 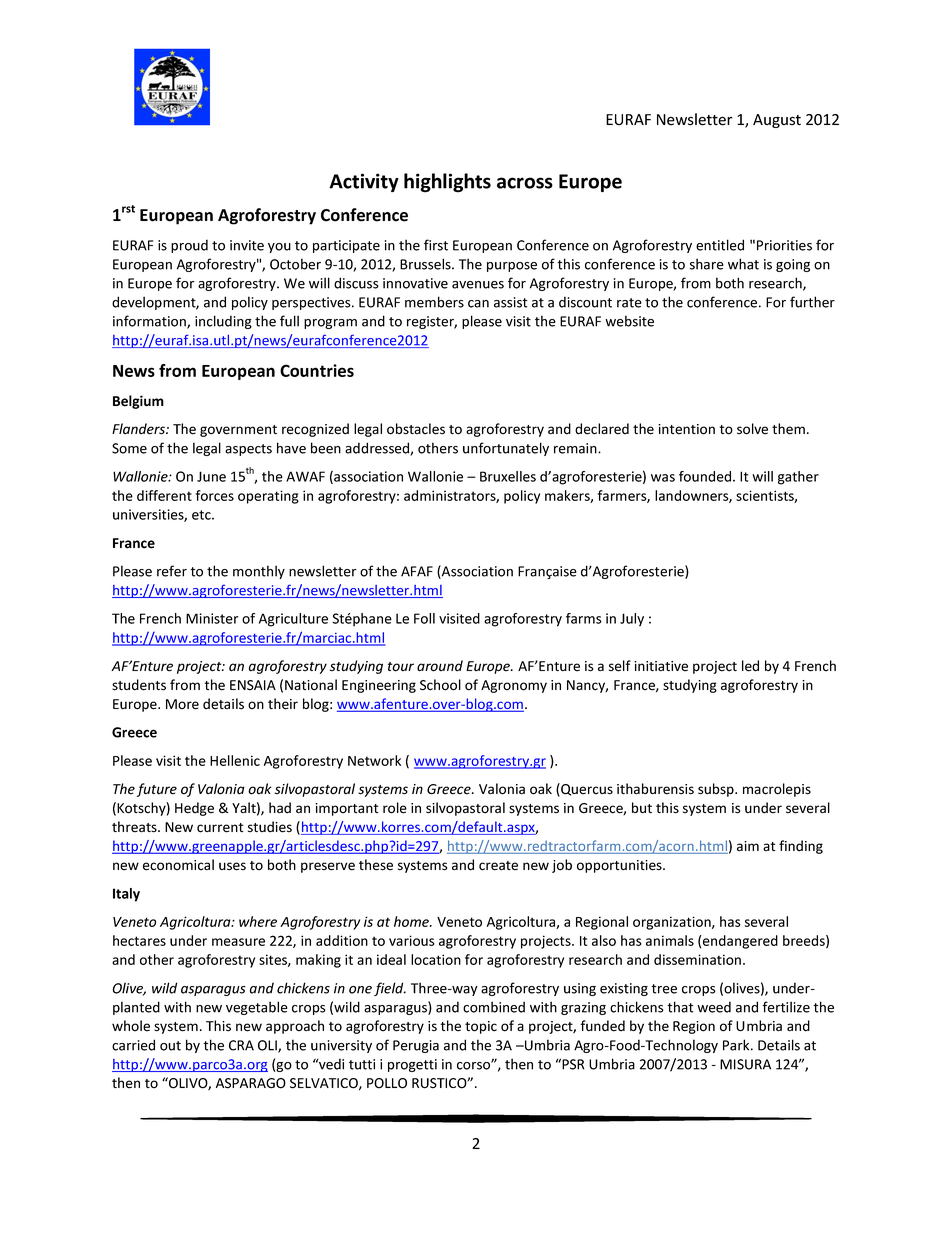 I want to click on highlights, so click(x=447, y=183).
